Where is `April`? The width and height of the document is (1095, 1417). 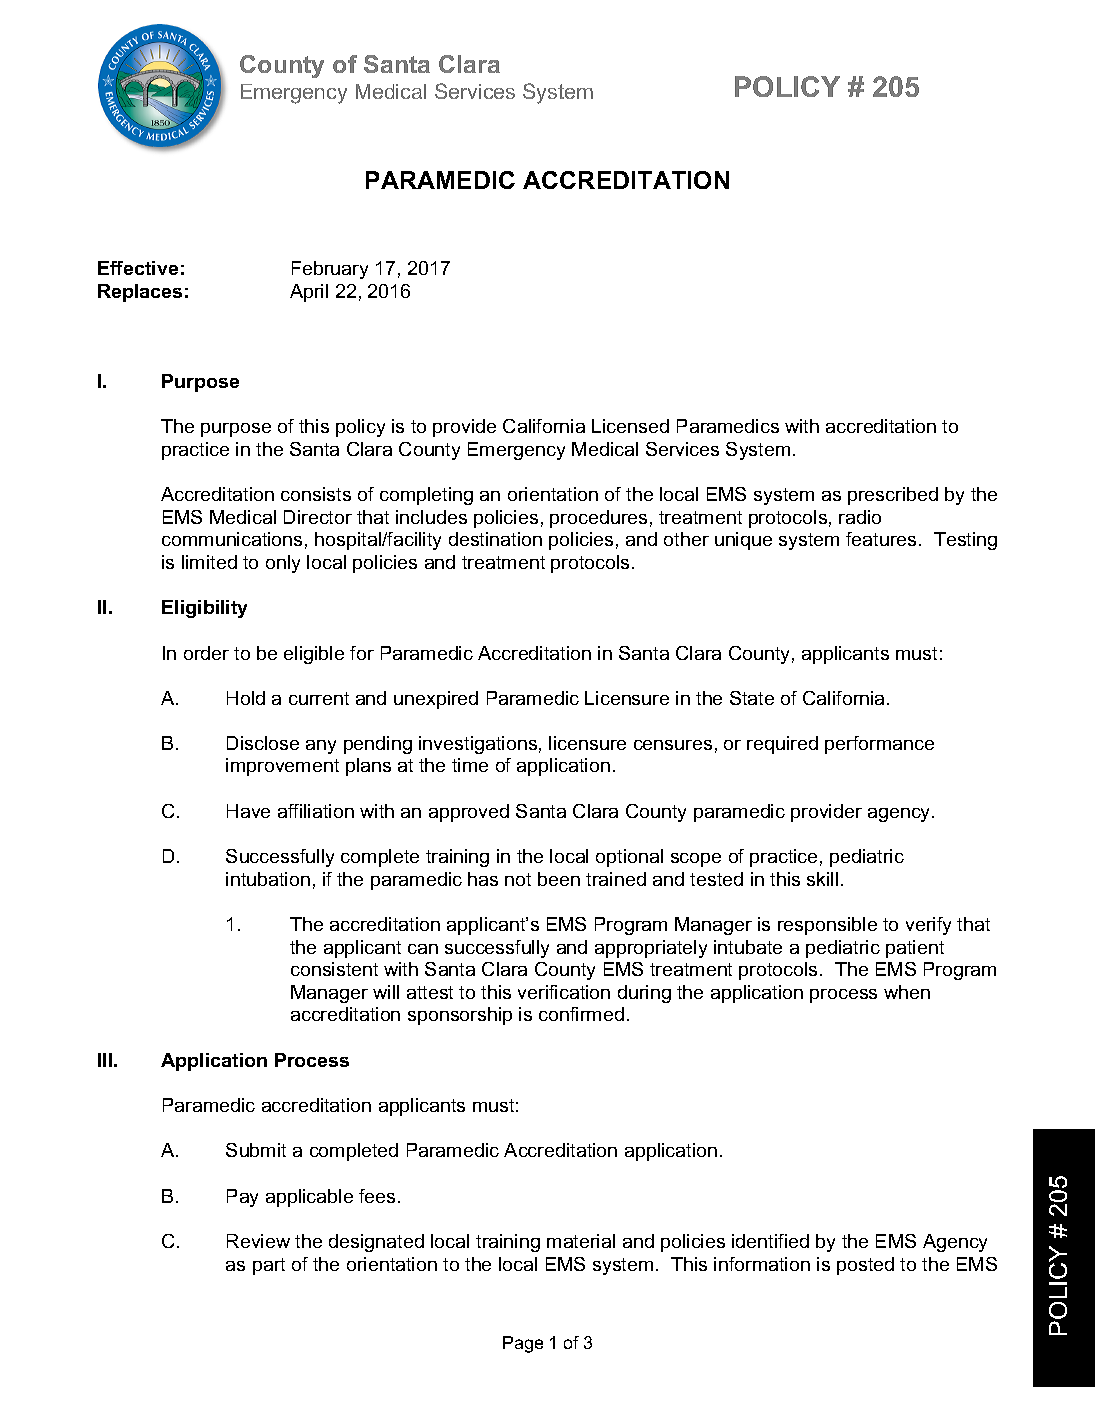 April is located at coordinates (309, 293).
